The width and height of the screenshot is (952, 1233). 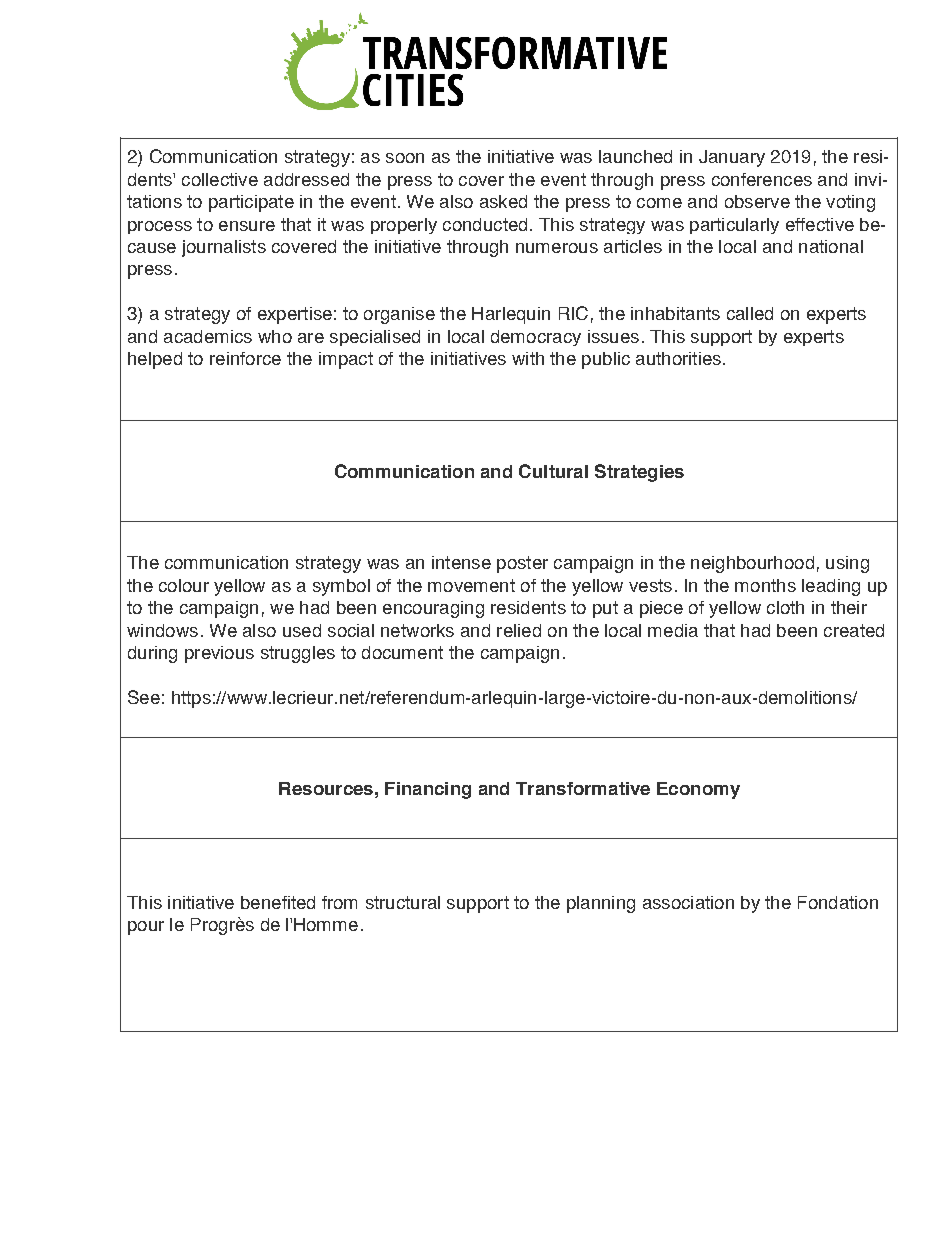 What do you see at coordinates (403, 902) in the screenshot?
I see `structural` at bounding box center [403, 902].
